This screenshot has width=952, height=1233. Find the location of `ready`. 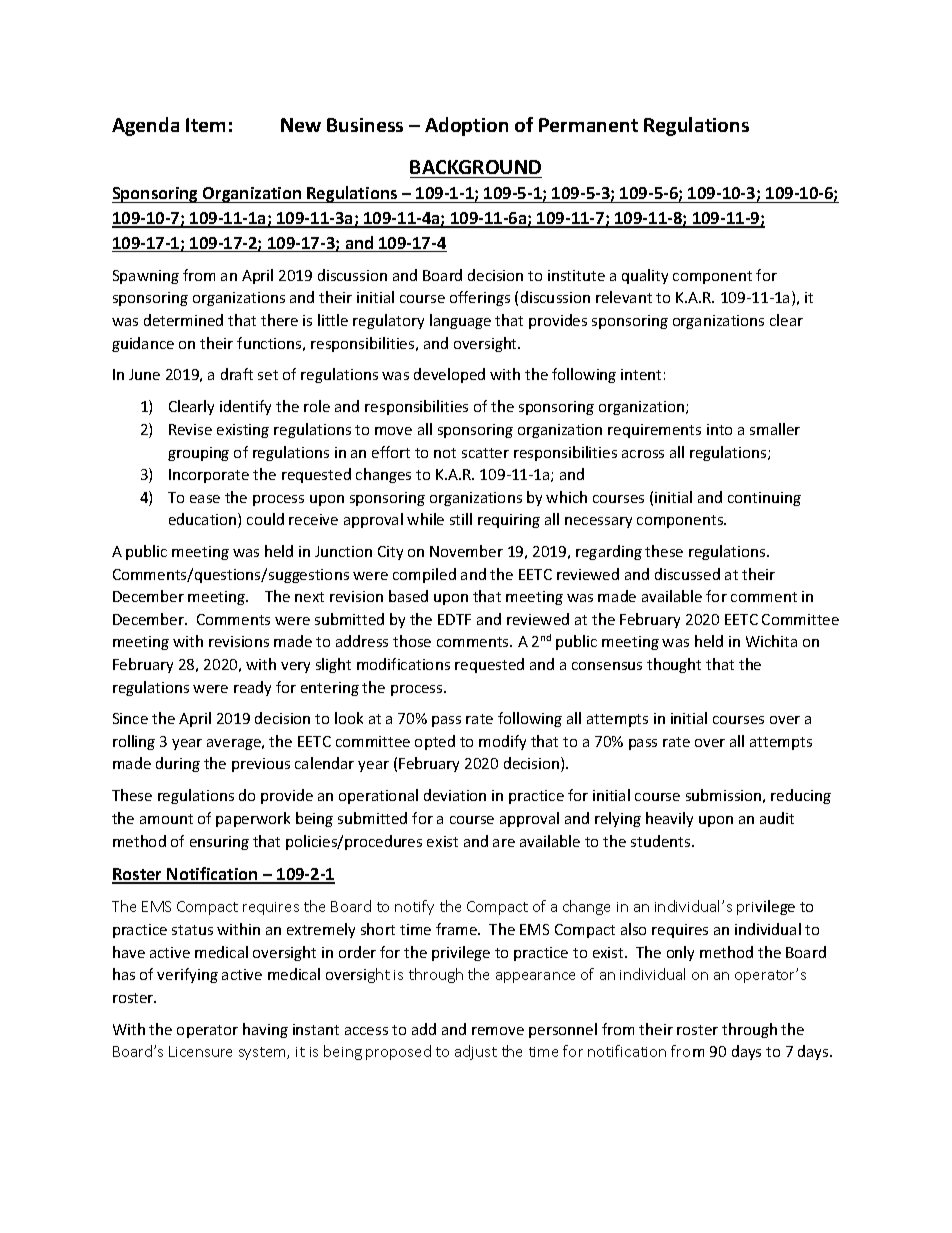

ready is located at coordinates (252, 688).
